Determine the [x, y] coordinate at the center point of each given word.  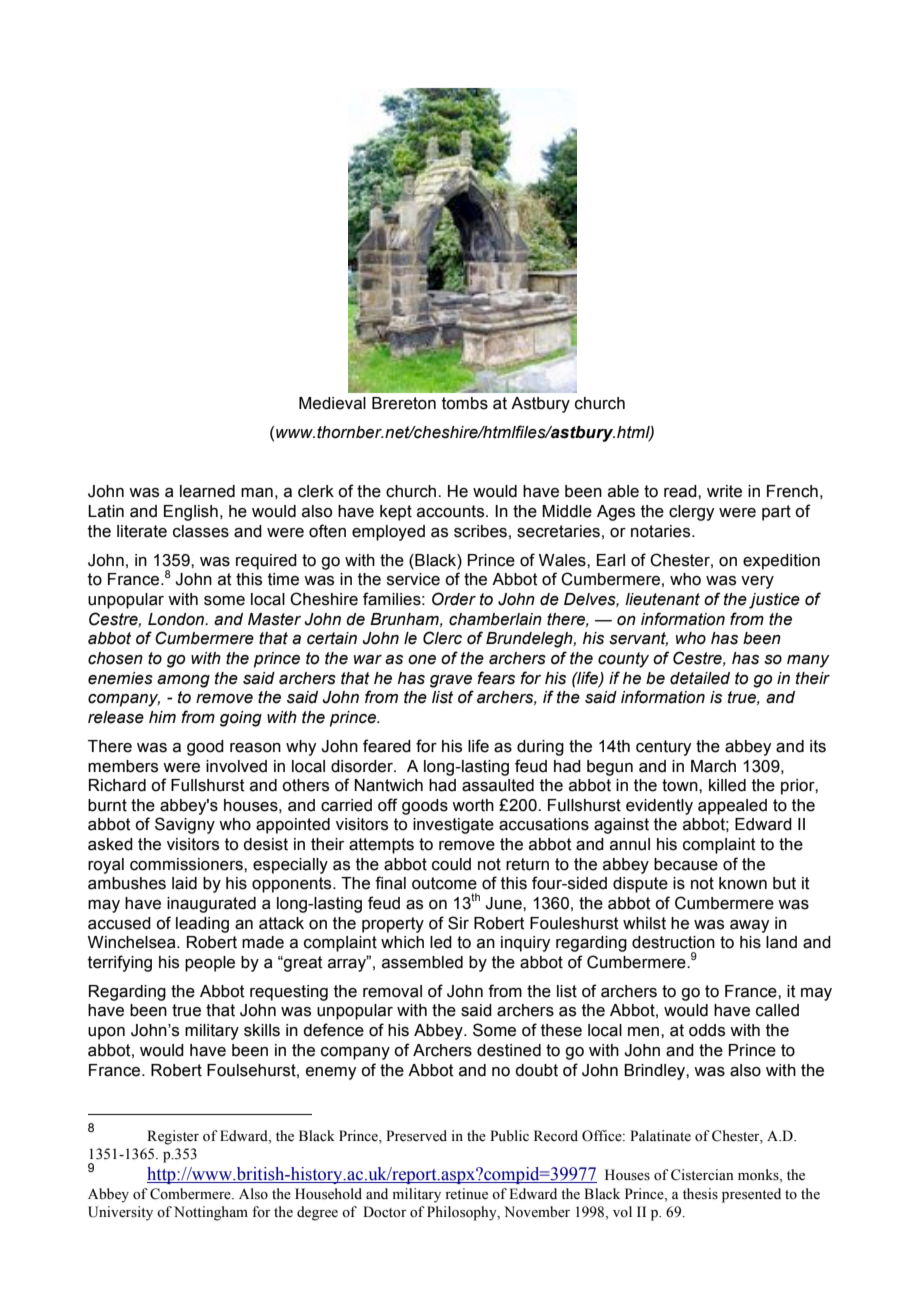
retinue [466, 1194]
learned [207, 491]
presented [751, 1195]
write [724, 491]
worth [473, 805]
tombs [465, 403]
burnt [107, 805]
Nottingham [211, 1213]
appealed [732, 807]
